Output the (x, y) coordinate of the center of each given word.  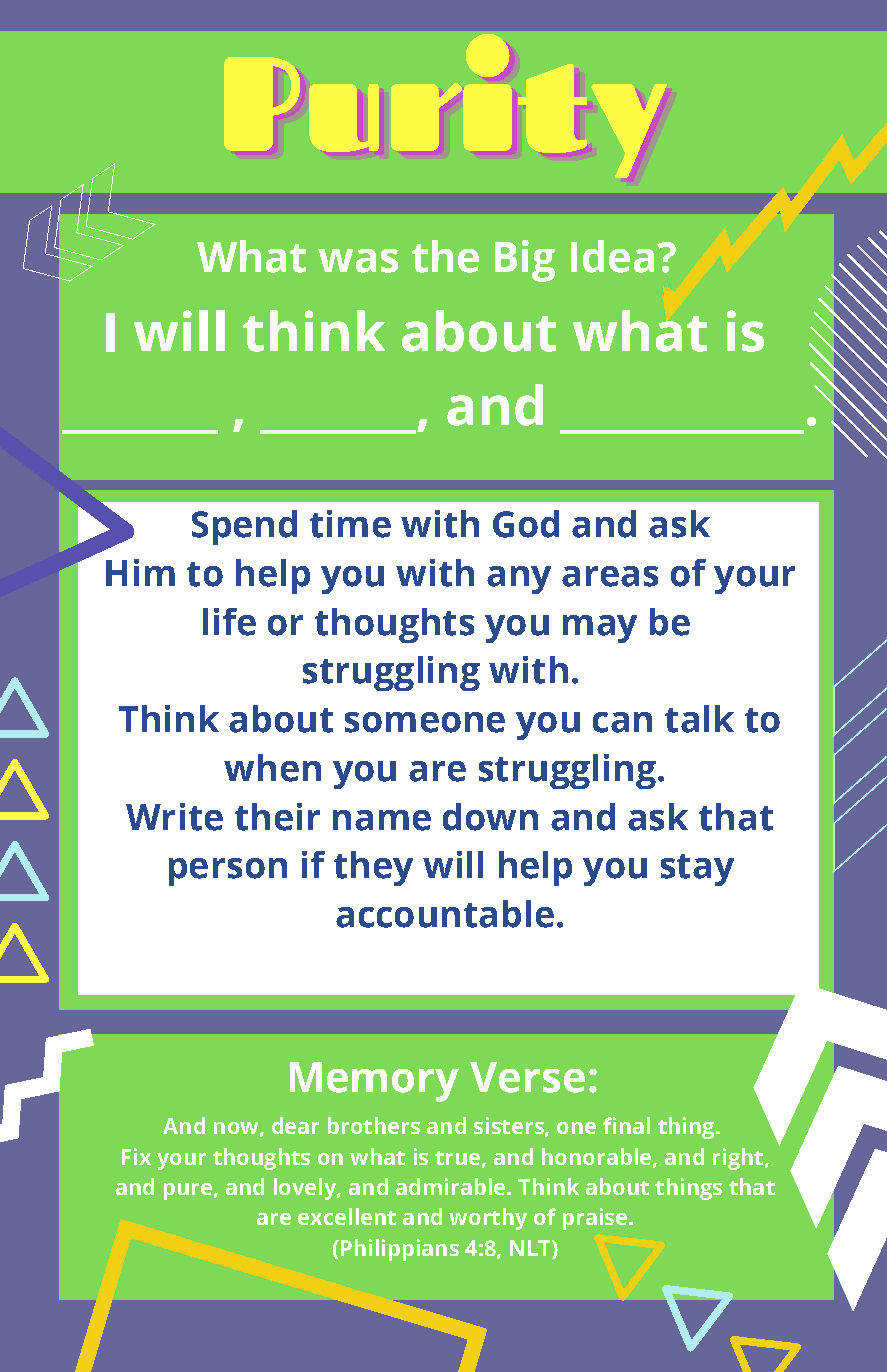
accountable (445, 914)
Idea (612, 256)
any (519, 580)
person (228, 872)
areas (610, 576)
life (229, 622)
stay (697, 870)
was (358, 261)
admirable (452, 1186)
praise (596, 1219)
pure (188, 1191)
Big (525, 261)
